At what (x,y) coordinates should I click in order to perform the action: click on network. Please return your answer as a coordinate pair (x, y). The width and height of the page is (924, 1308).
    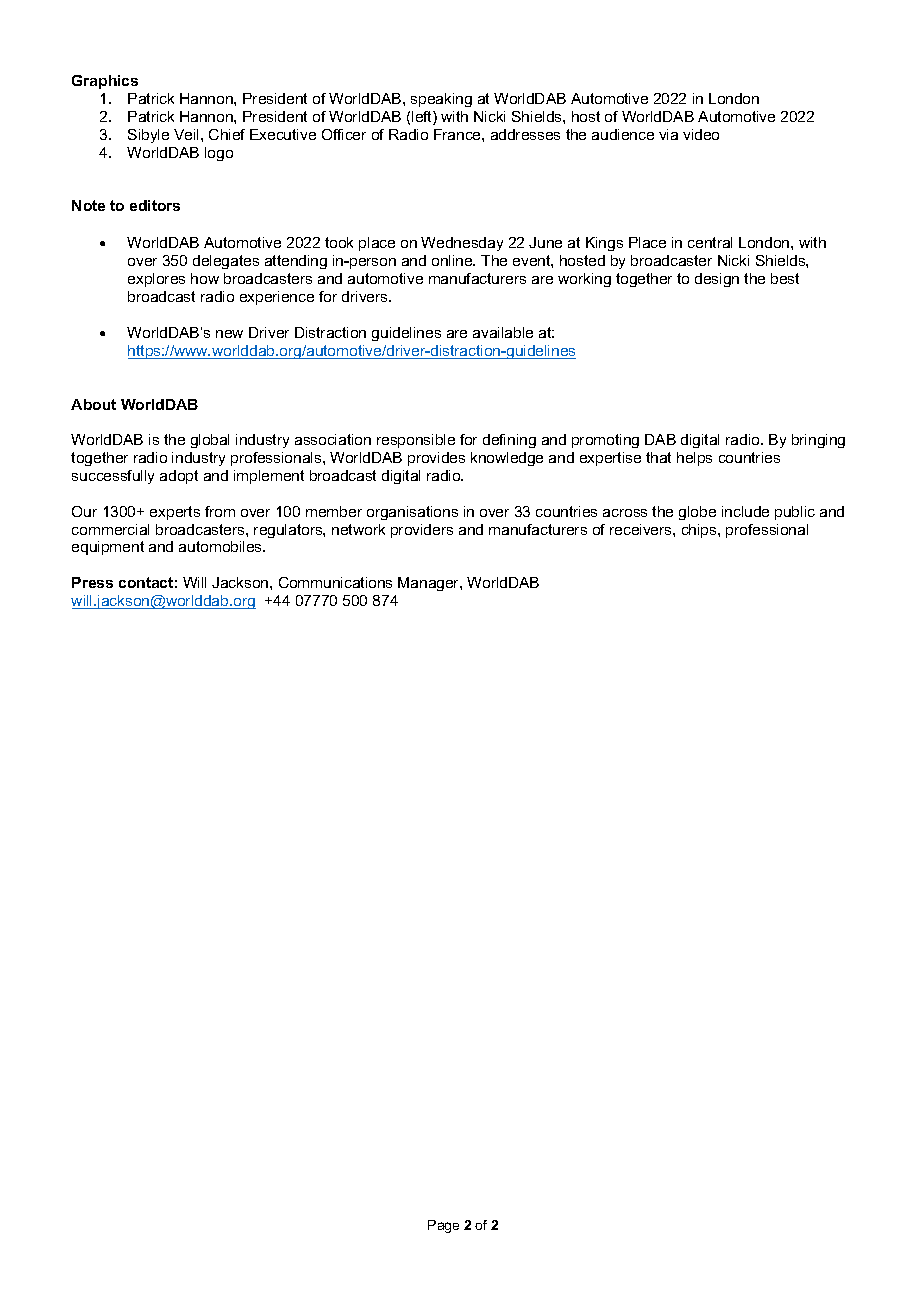
    Looking at the image, I should click on (358, 529).
